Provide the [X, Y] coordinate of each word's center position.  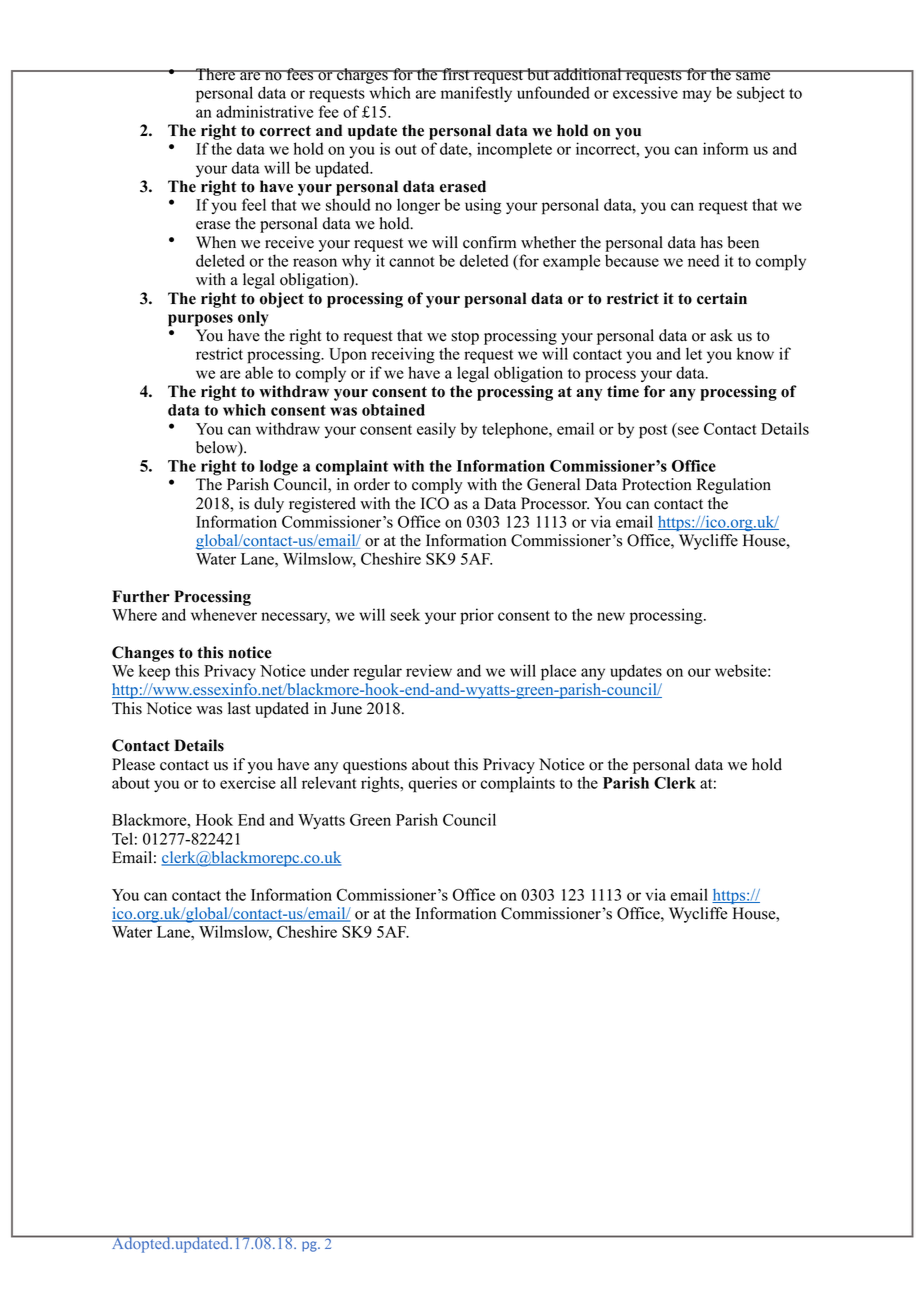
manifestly [476, 94]
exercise [248, 782]
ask [721, 335]
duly [269, 505]
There [215, 74]
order [372, 484]
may [697, 96]
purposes [200, 320]
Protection [657, 484]
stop [465, 338]
